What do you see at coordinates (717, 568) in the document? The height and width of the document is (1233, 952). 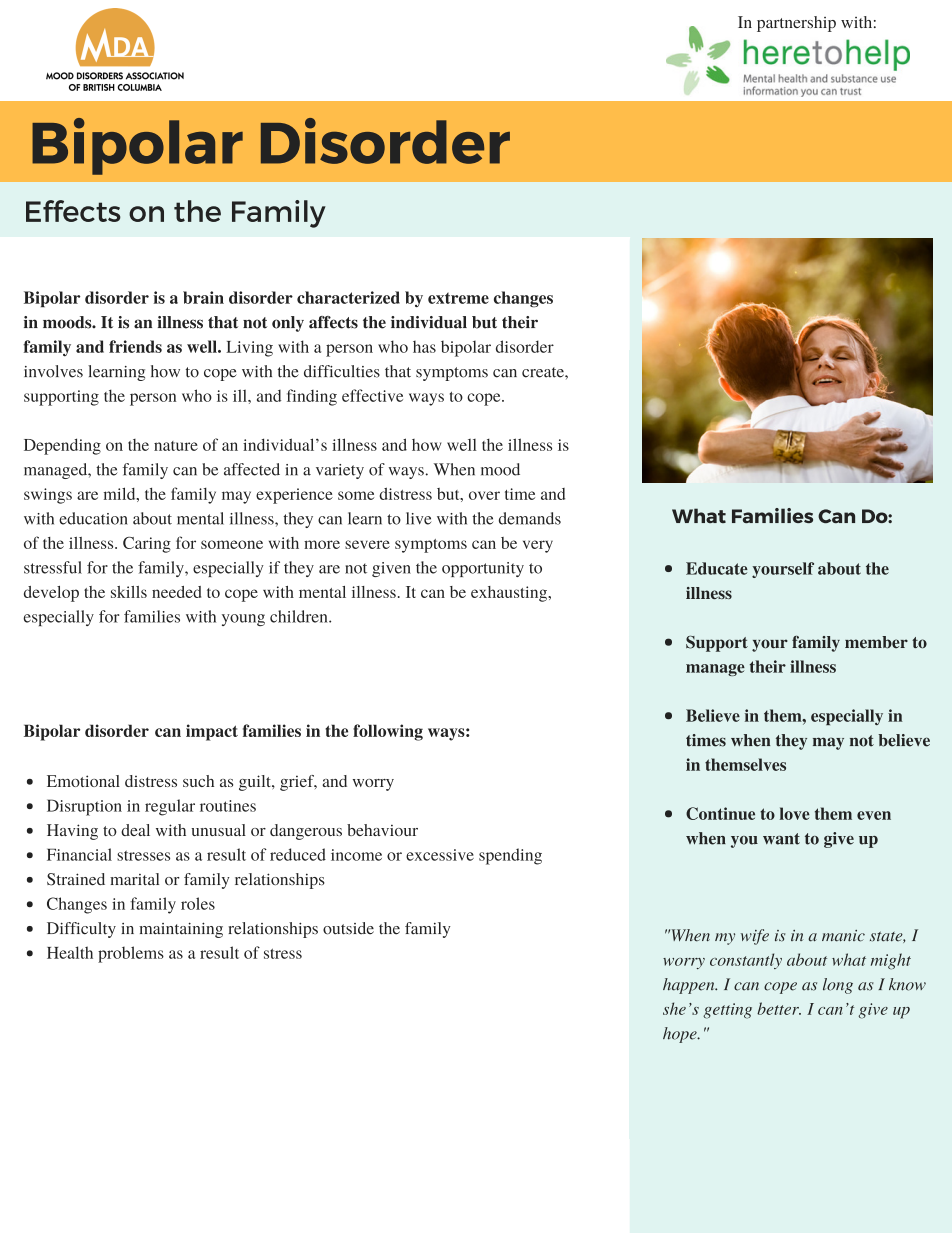 I see `Educate` at bounding box center [717, 568].
